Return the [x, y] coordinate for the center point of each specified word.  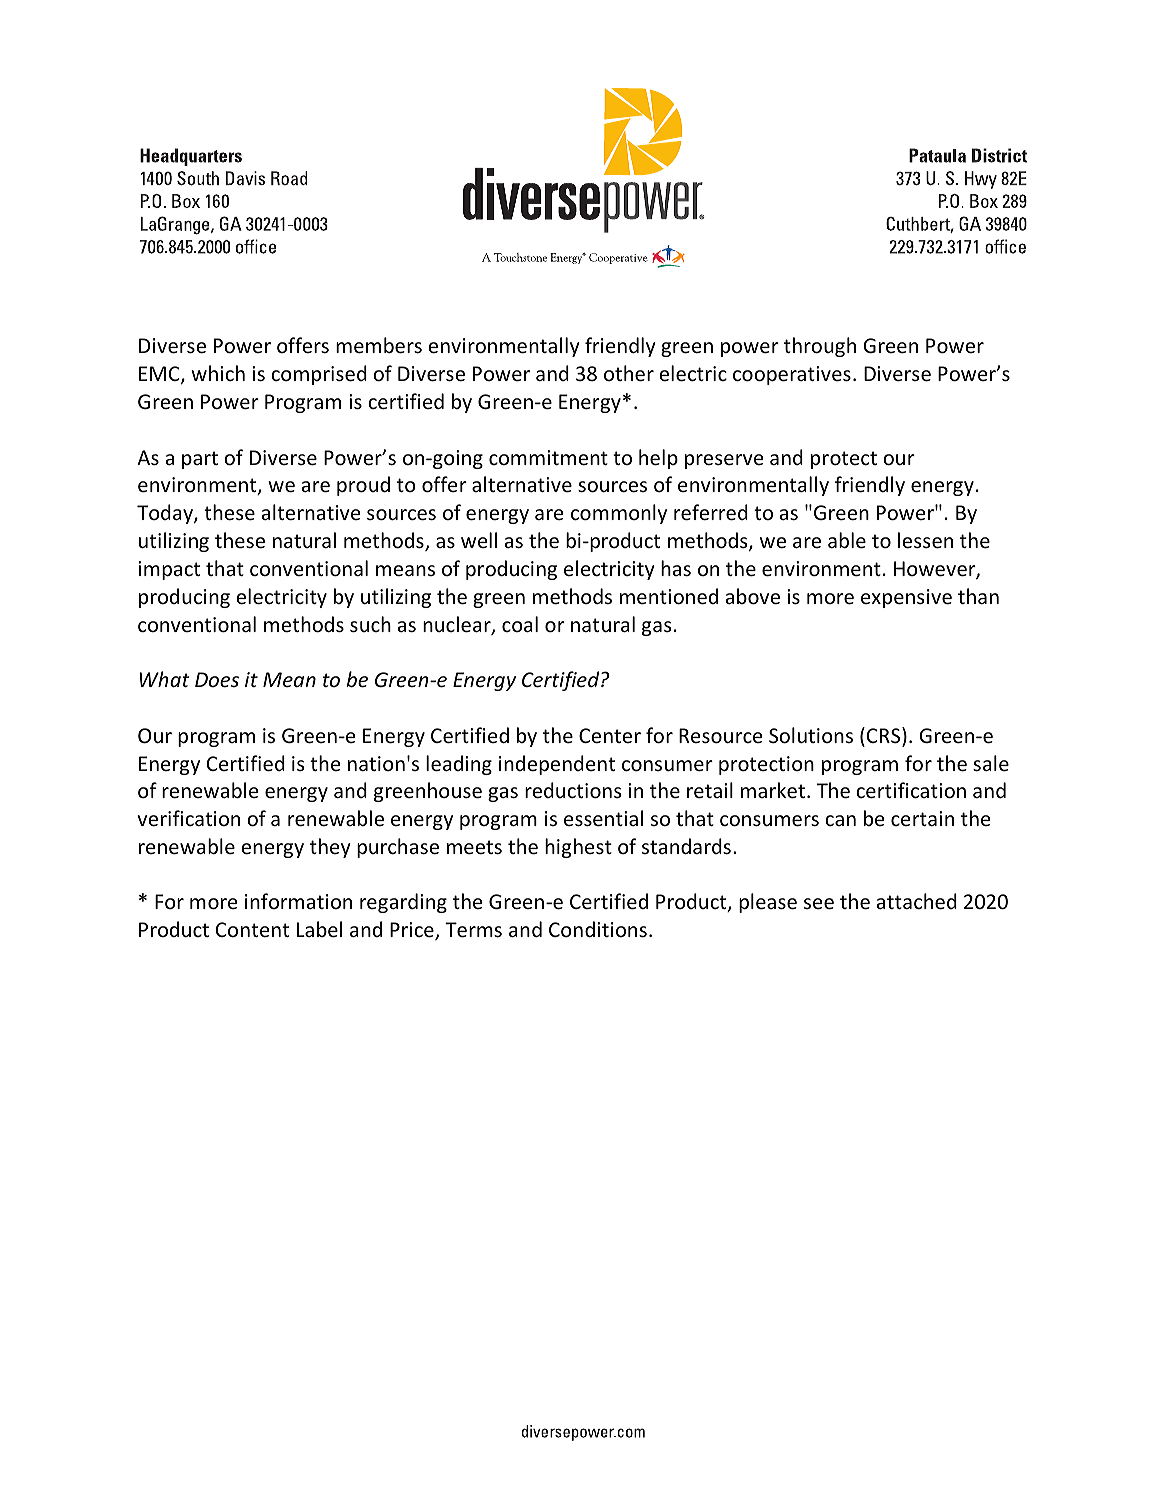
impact [169, 570]
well [479, 540]
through [820, 347]
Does [217, 680]
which [218, 373]
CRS [885, 736]
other [629, 373]
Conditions [598, 929]
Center [610, 736]
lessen [925, 540]
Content [252, 929]
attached [917, 901]
